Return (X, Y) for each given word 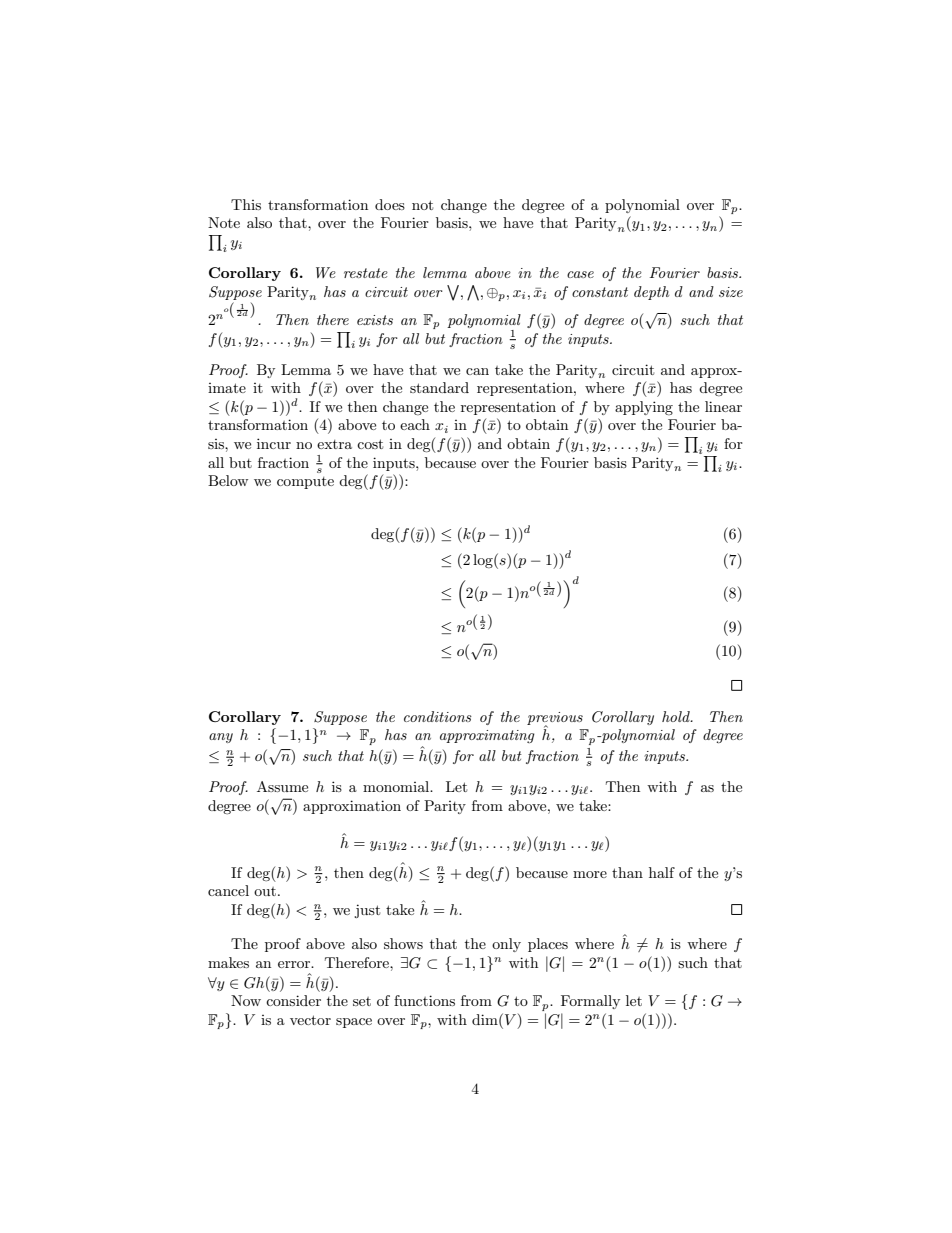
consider (293, 1000)
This (246, 204)
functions (424, 1000)
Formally (590, 1002)
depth (651, 293)
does (390, 204)
